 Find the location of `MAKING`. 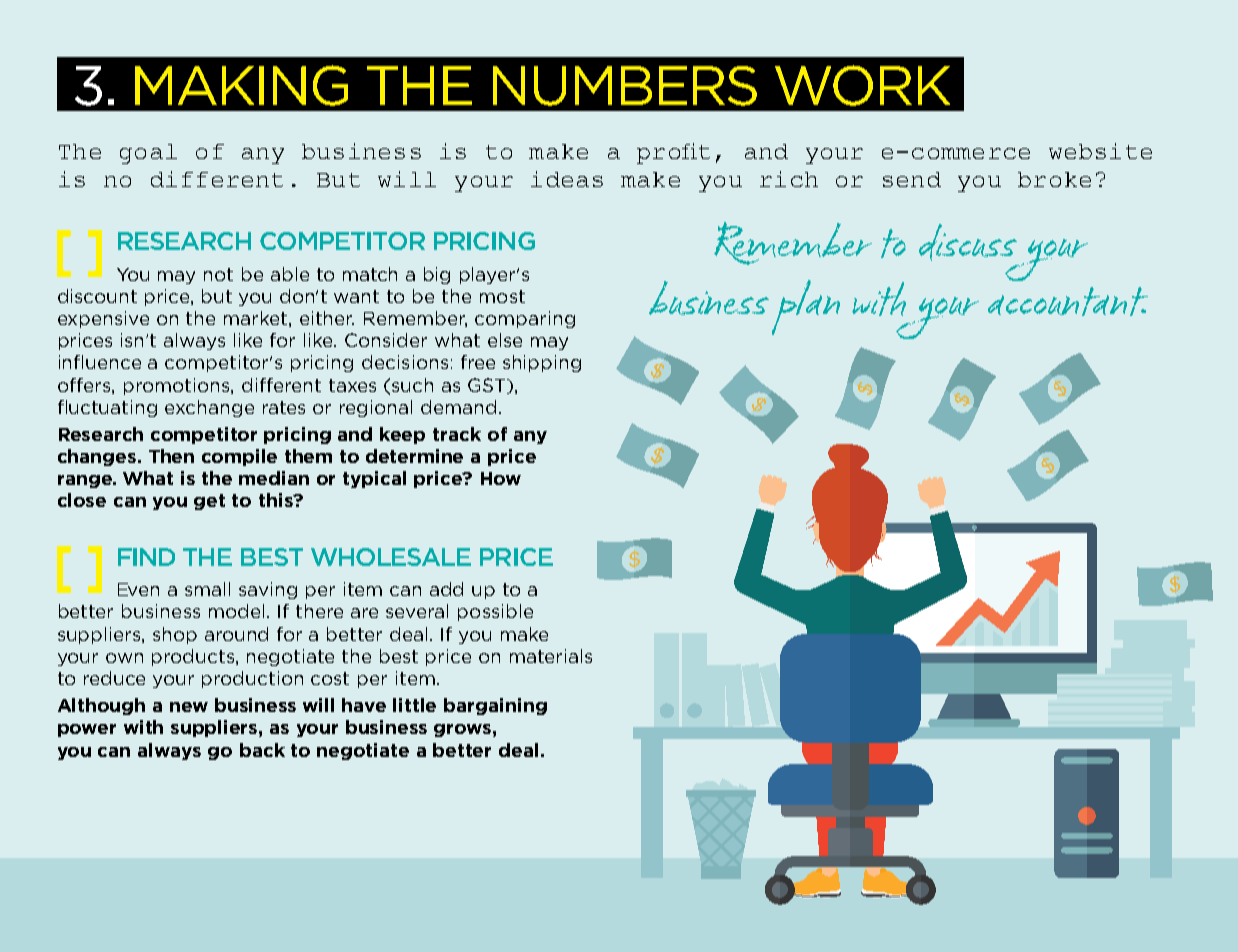

MAKING is located at coordinates (241, 85).
